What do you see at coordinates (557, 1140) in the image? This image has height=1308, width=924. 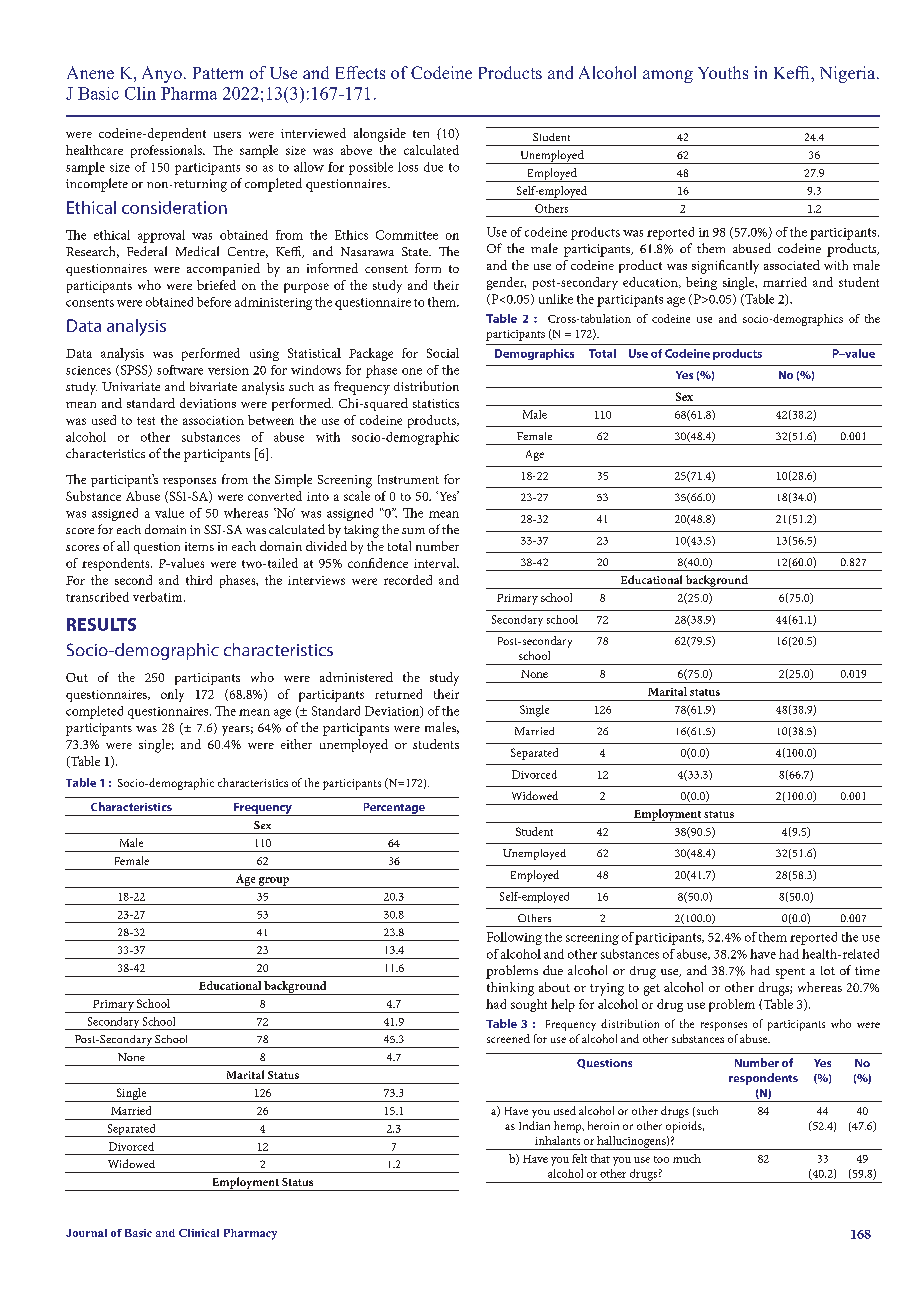 I see `inhalants` at bounding box center [557, 1140].
